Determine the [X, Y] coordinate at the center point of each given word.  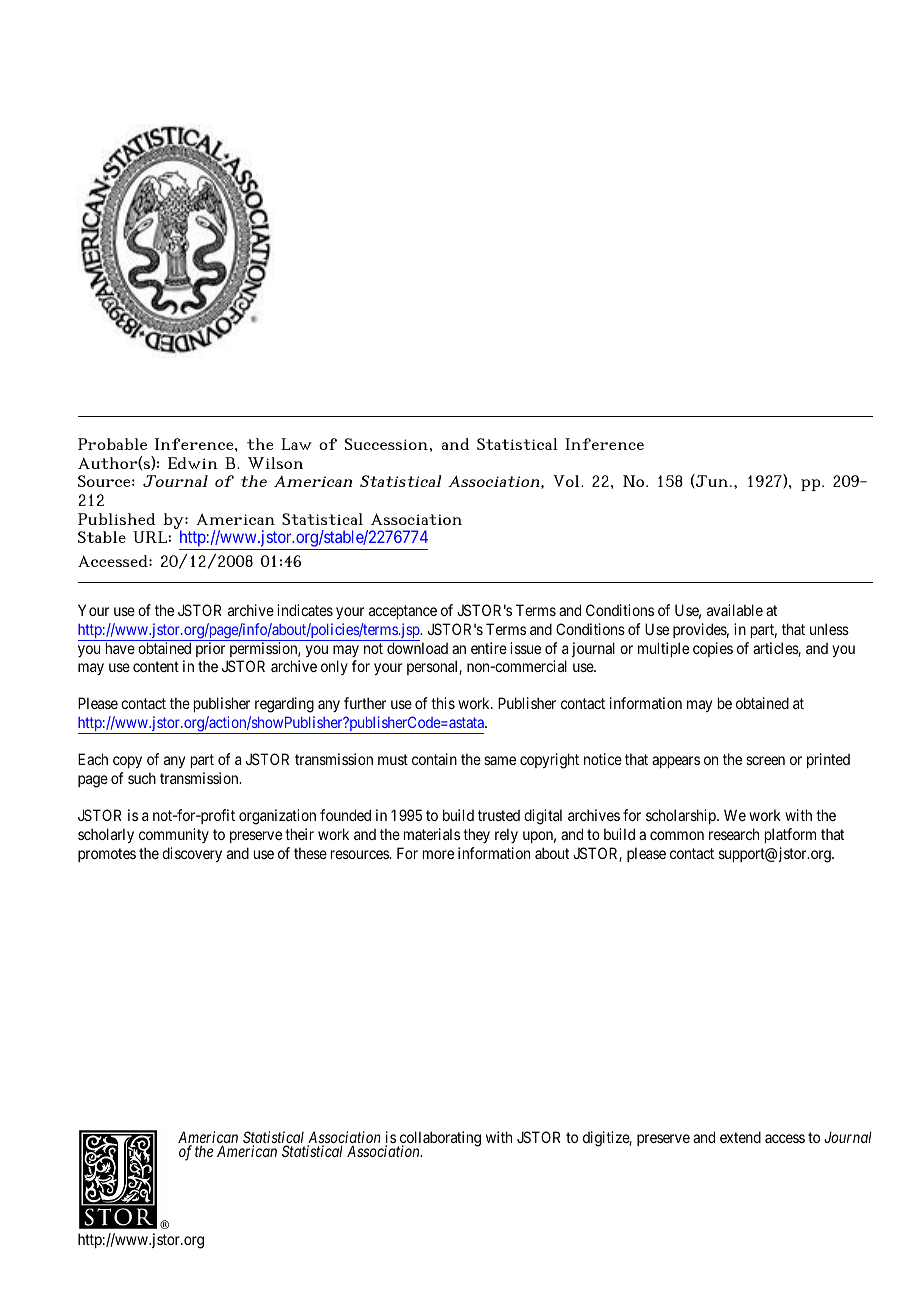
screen [765, 760]
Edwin [193, 463]
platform [790, 835]
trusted [499, 815]
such [142, 778]
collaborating [439, 1140]
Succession [387, 444]
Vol [567, 481]
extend [740, 1137]
